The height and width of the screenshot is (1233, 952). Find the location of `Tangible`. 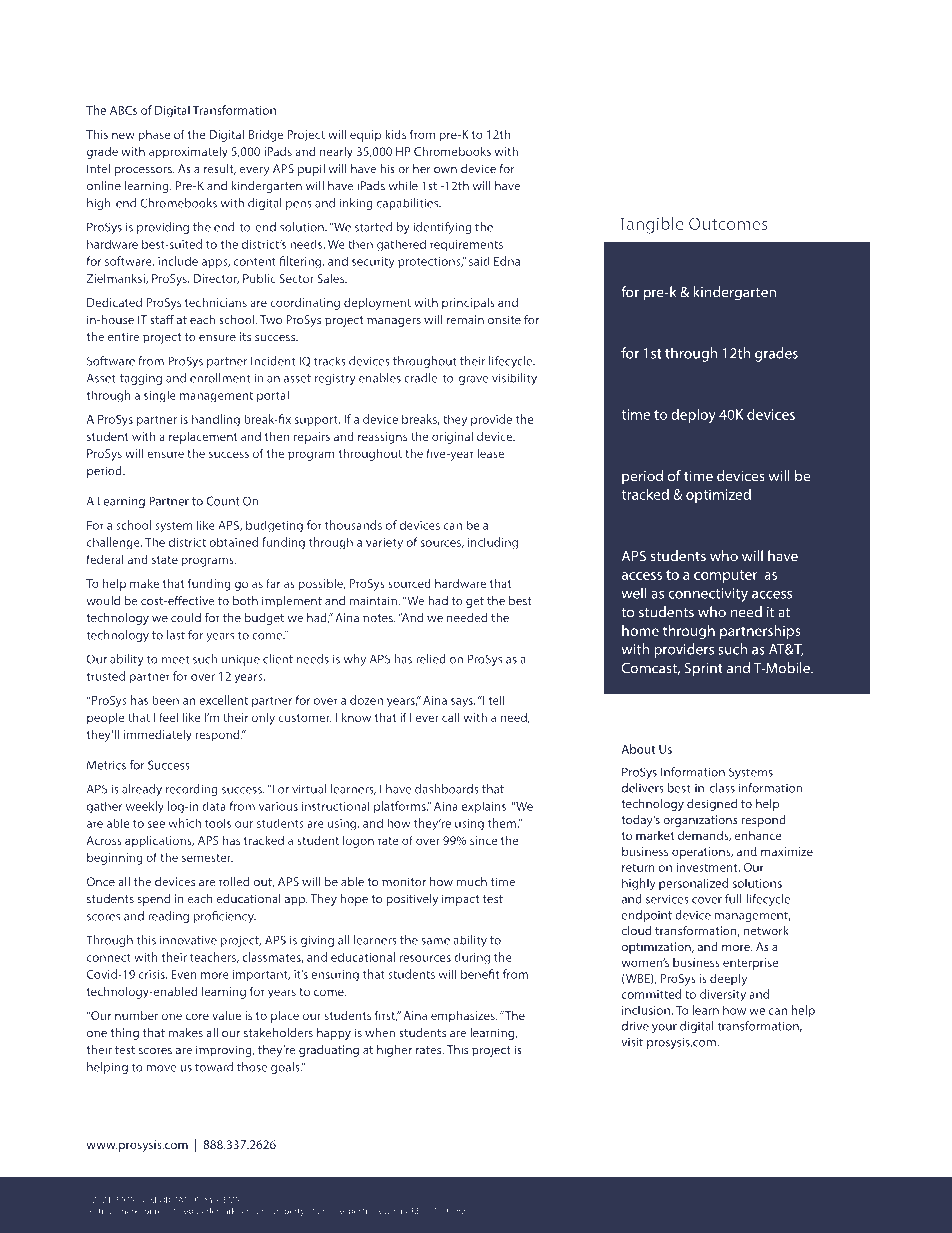

Tangible is located at coordinates (651, 225).
